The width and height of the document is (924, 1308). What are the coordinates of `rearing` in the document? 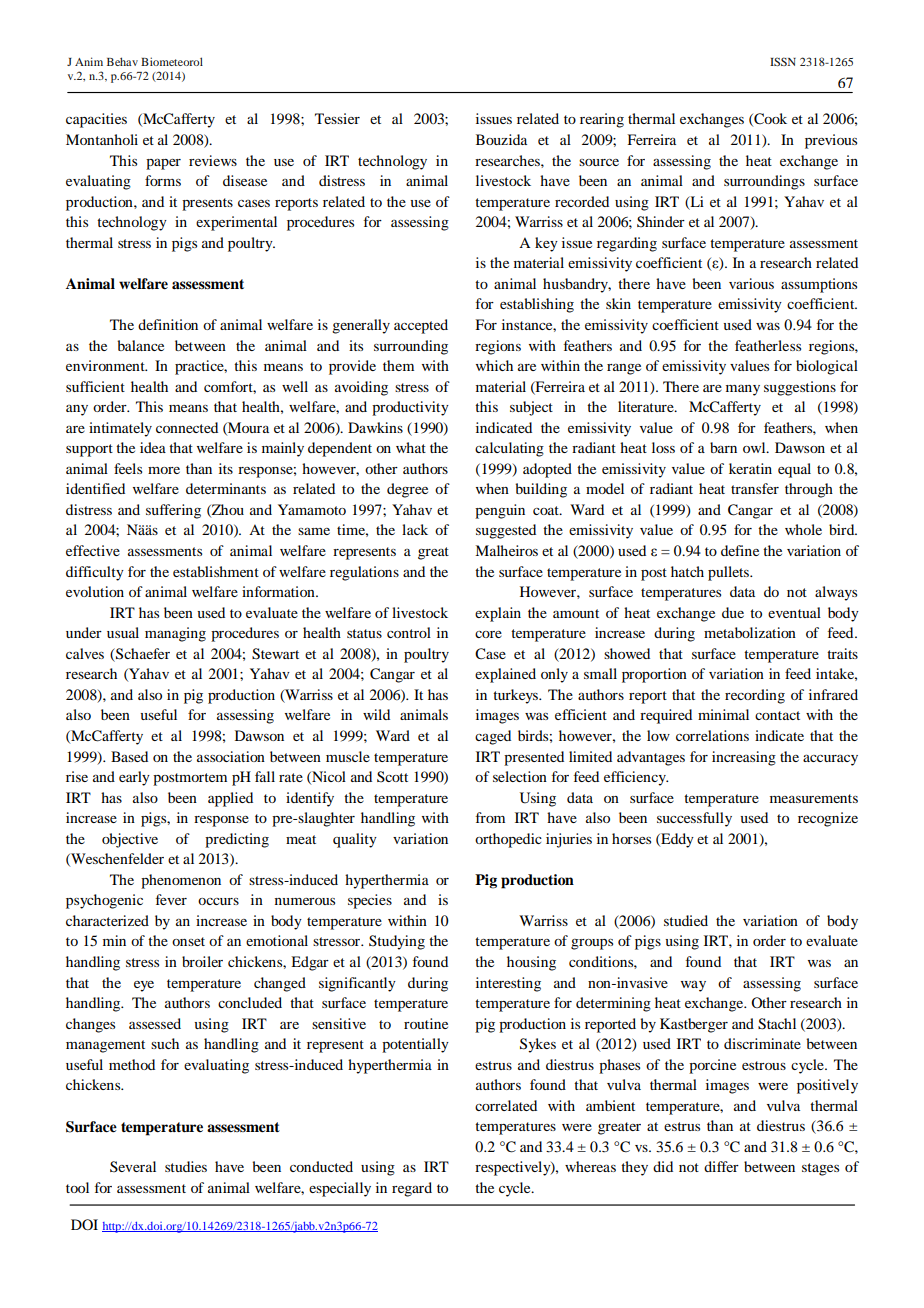 It's located at (602, 120).
